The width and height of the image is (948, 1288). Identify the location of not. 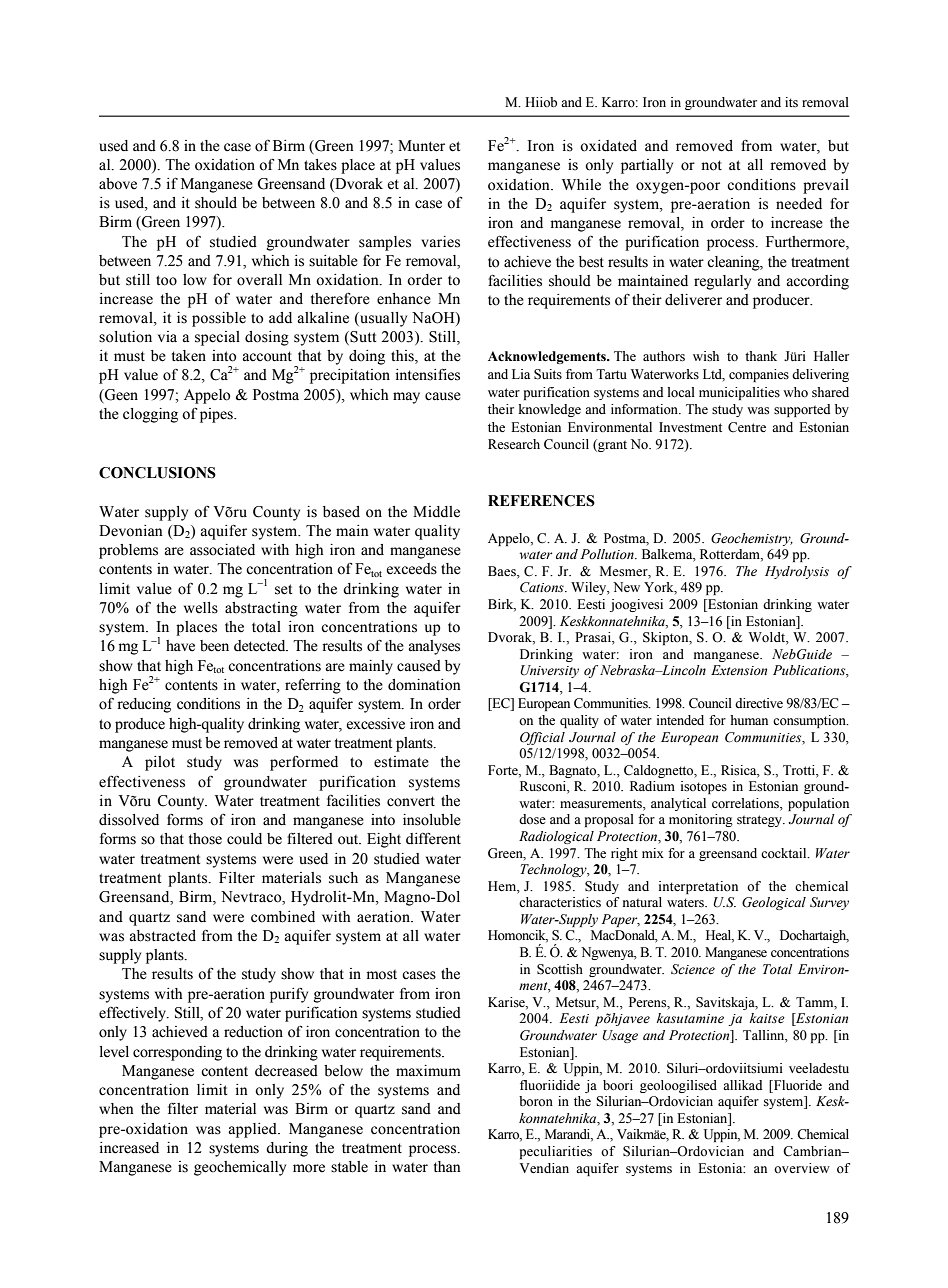
(711, 165).
